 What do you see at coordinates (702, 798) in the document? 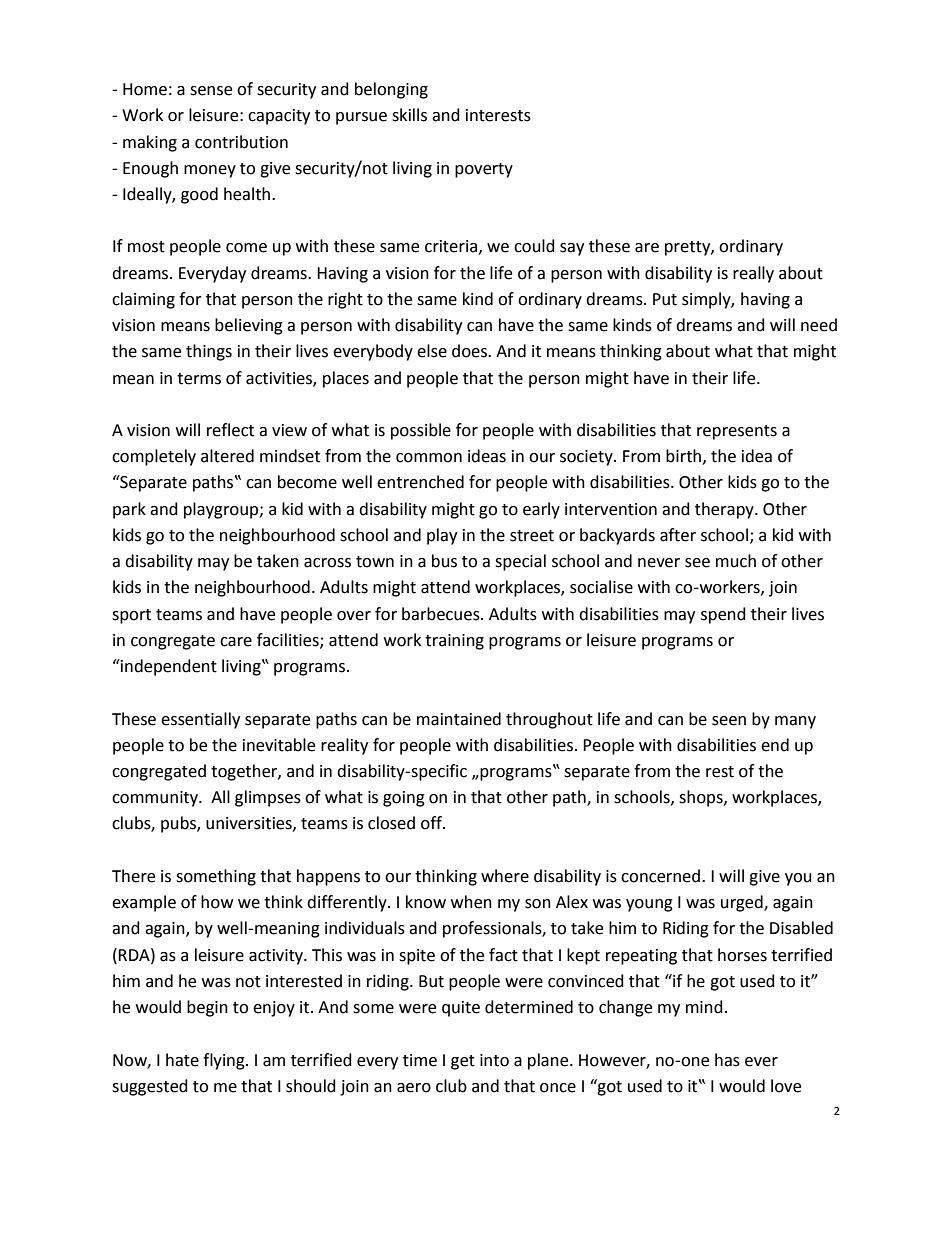
I see `shops` at bounding box center [702, 798].
